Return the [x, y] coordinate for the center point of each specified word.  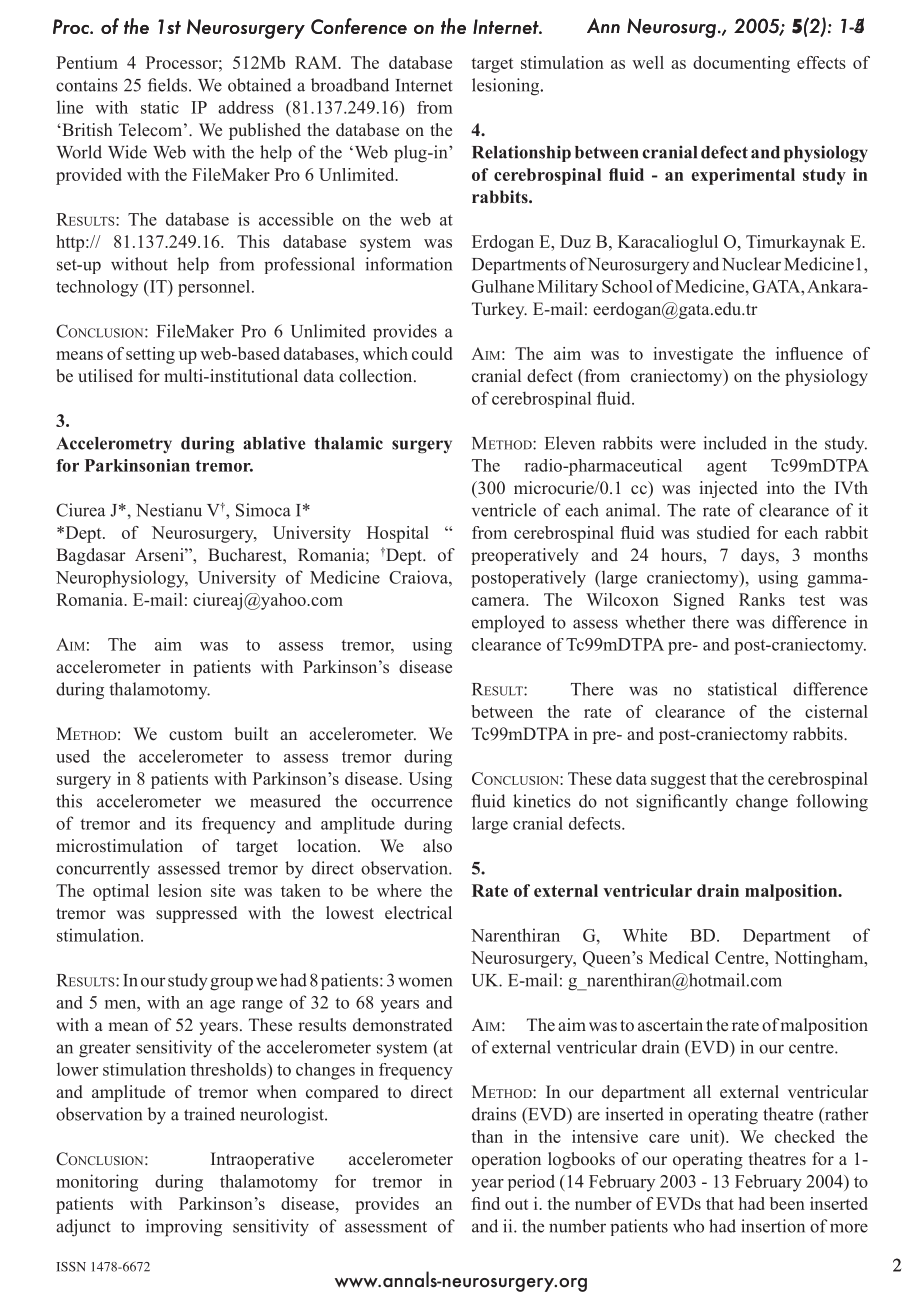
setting [150, 355]
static [160, 107]
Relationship [521, 153]
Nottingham [820, 959]
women [425, 982]
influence [809, 353]
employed [508, 624]
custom [196, 735]
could [432, 353]
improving [184, 1228]
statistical [742, 689]
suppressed [196, 914]
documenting [741, 64]
